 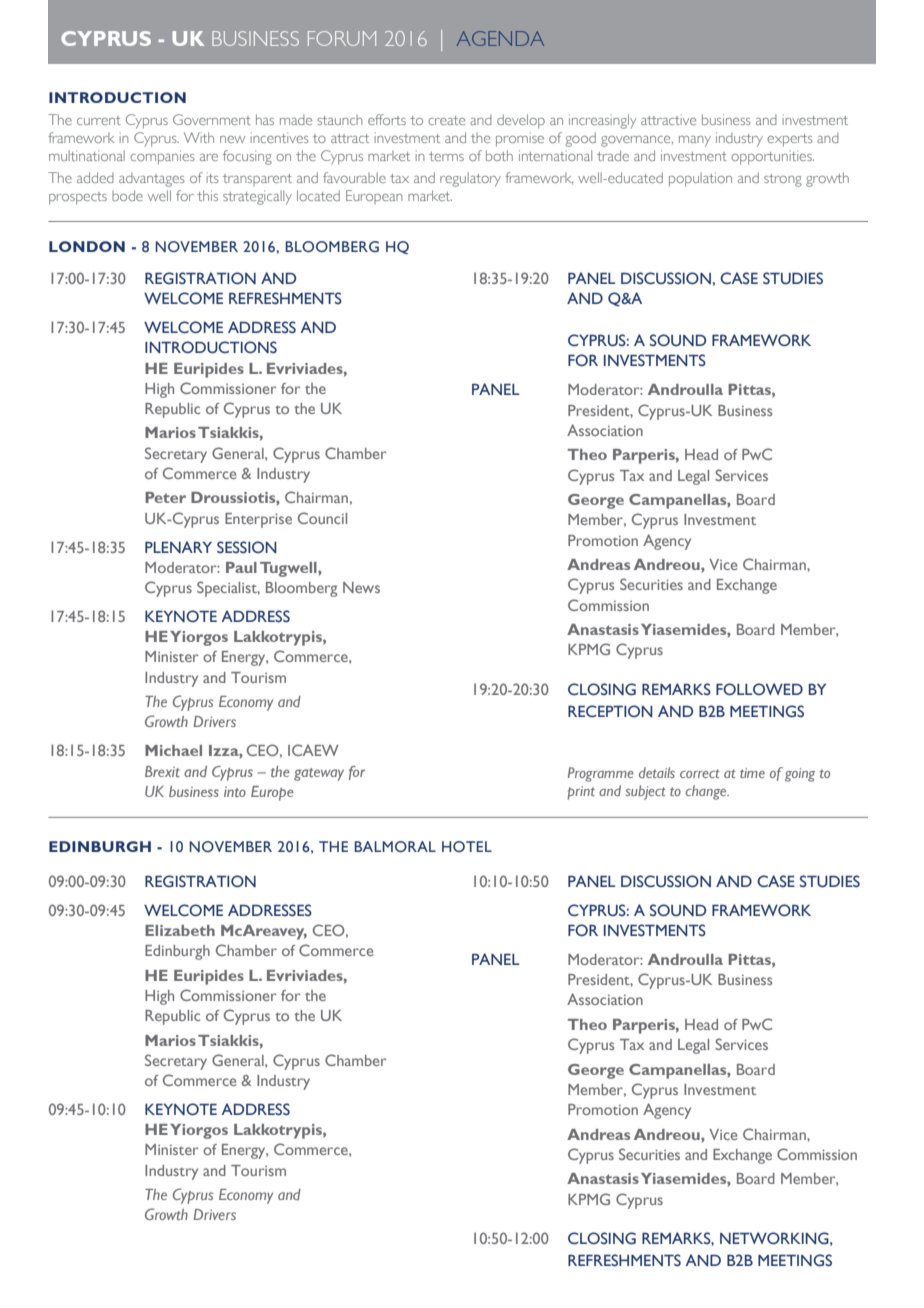 What do you see at coordinates (695, 141) in the screenshot?
I see `many` at bounding box center [695, 141].
